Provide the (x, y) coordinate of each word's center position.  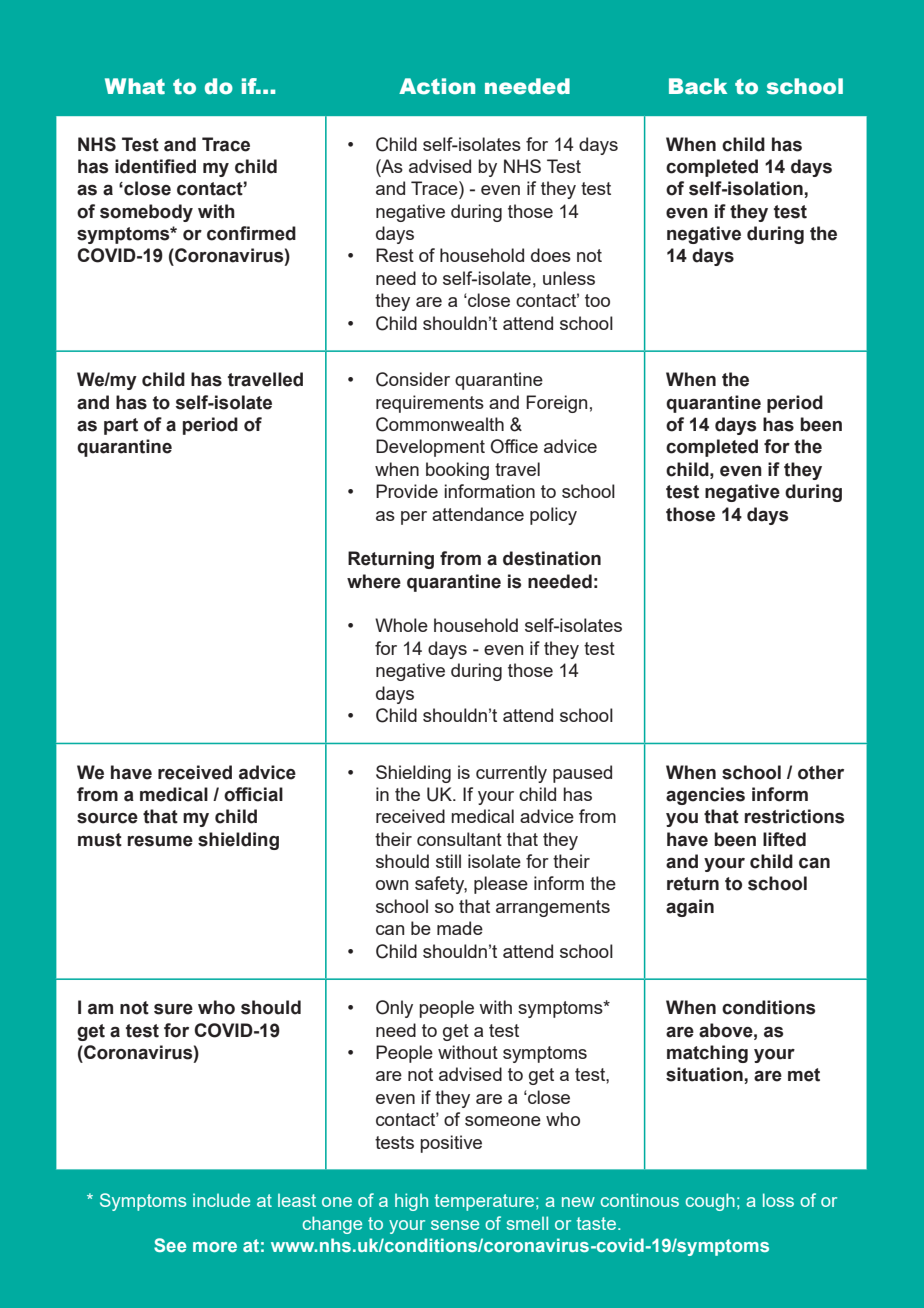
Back (698, 86)
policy (553, 516)
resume (160, 841)
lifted (784, 839)
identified (155, 166)
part (121, 426)
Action (437, 86)
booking (457, 471)
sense (455, 1225)
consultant (459, 839)
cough (710, 1202)
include (221, 1200)
